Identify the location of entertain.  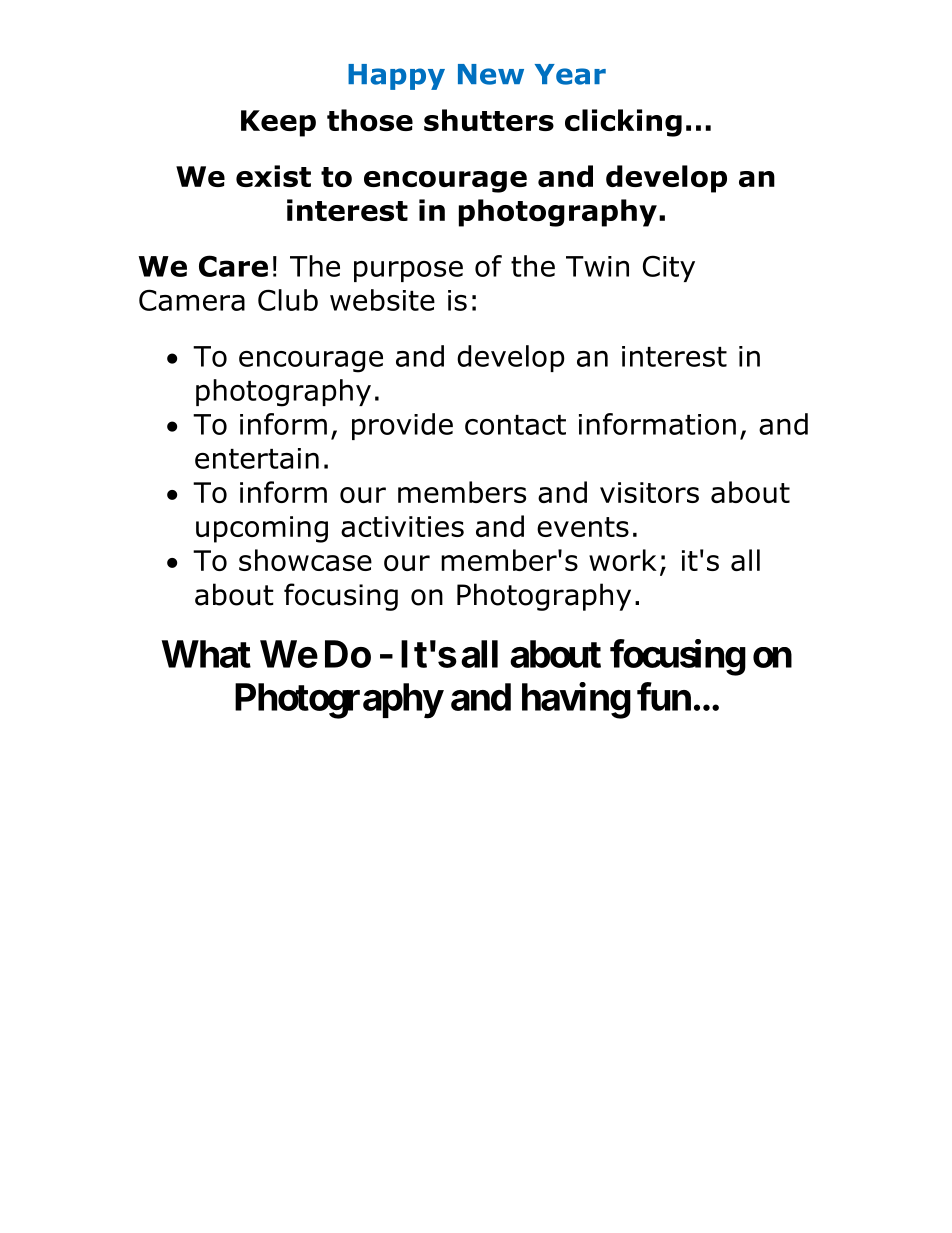
(257, 458).
